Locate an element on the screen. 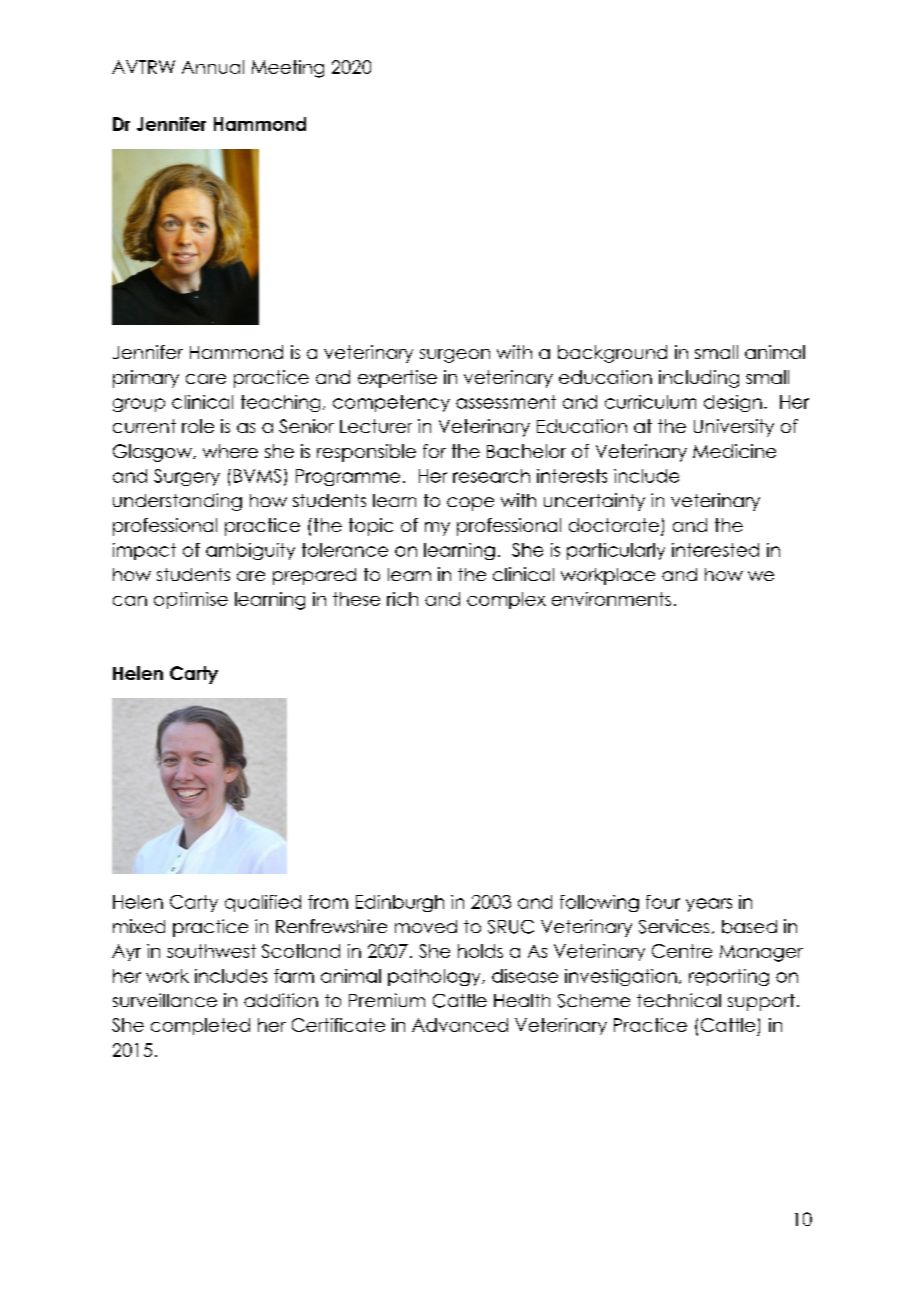  background is located at coordinates (612, 354).
